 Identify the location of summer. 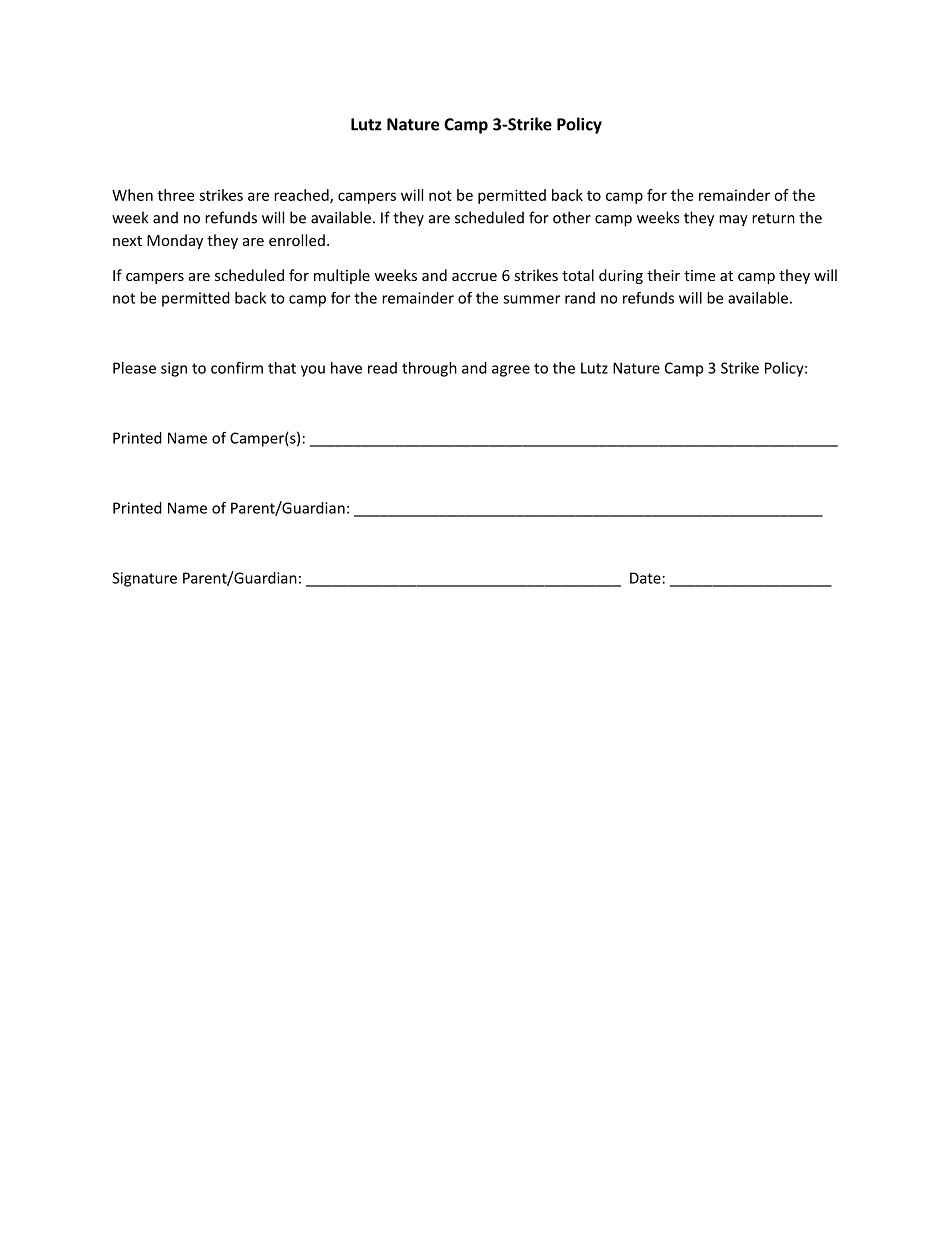
(531, 299).
